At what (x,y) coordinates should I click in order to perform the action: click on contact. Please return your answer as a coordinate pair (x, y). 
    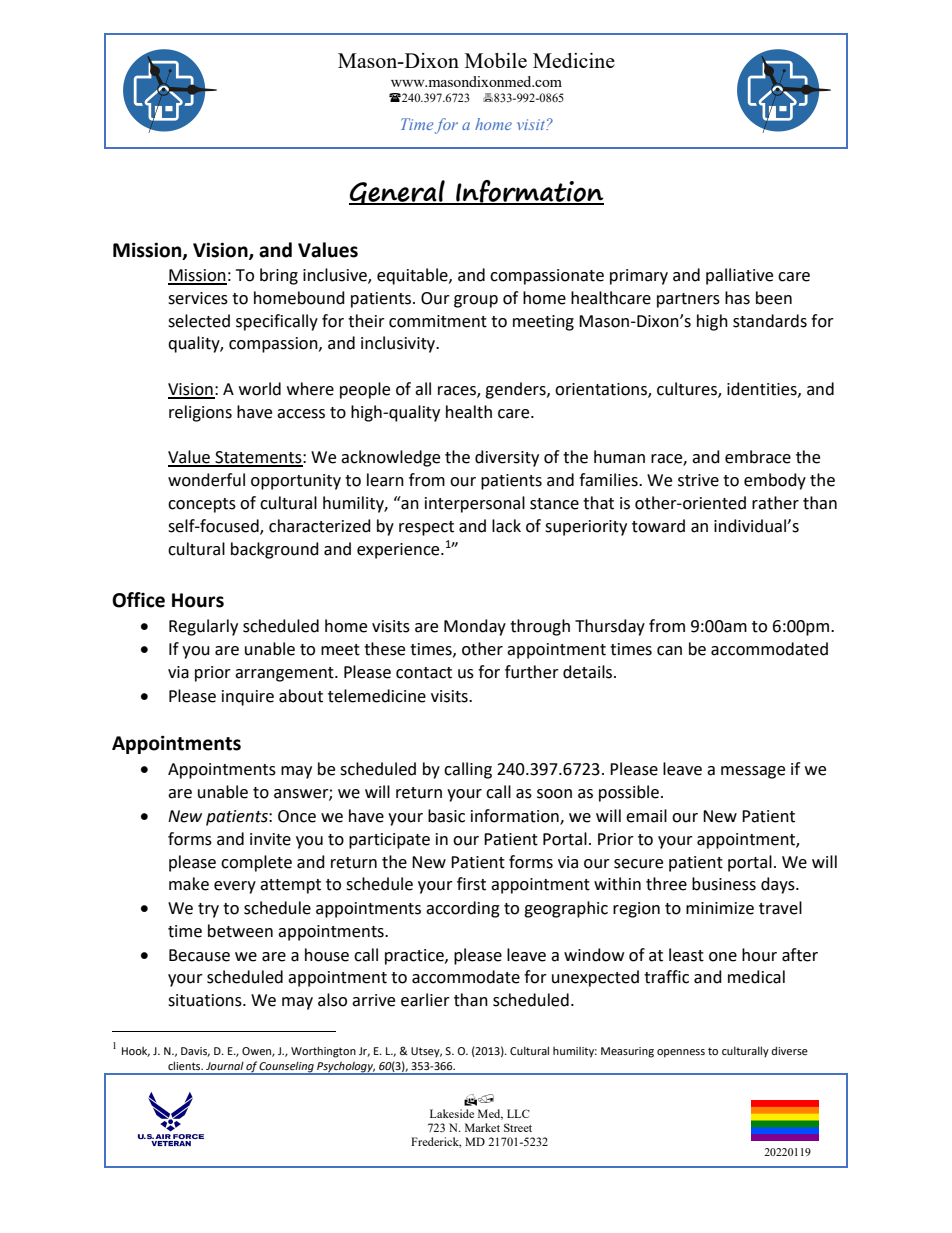
    Looking at the image, I should click on (424, 673).
